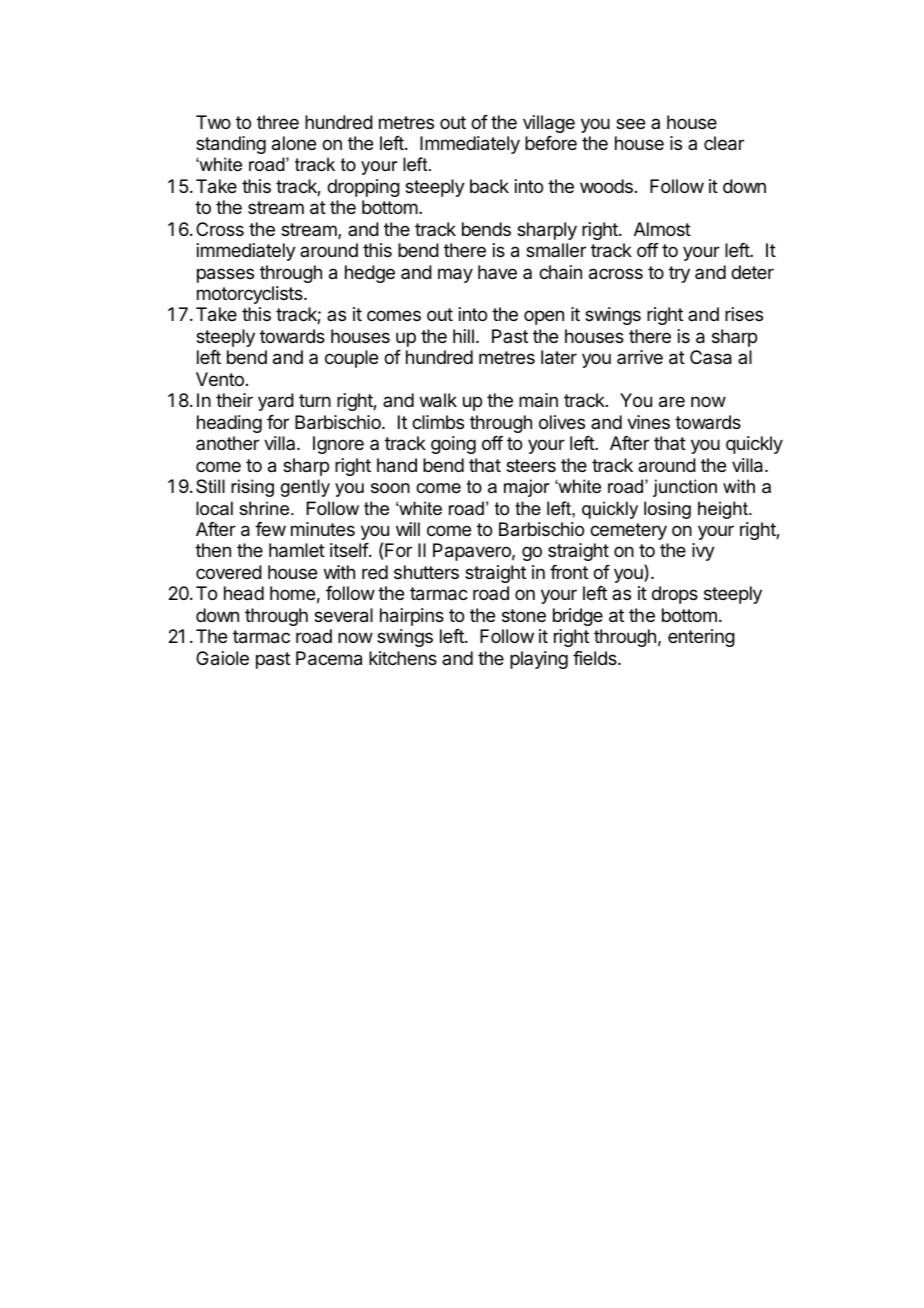  Describe the element at coordinates (701, 638) in the image. I see `entering` at that location.
